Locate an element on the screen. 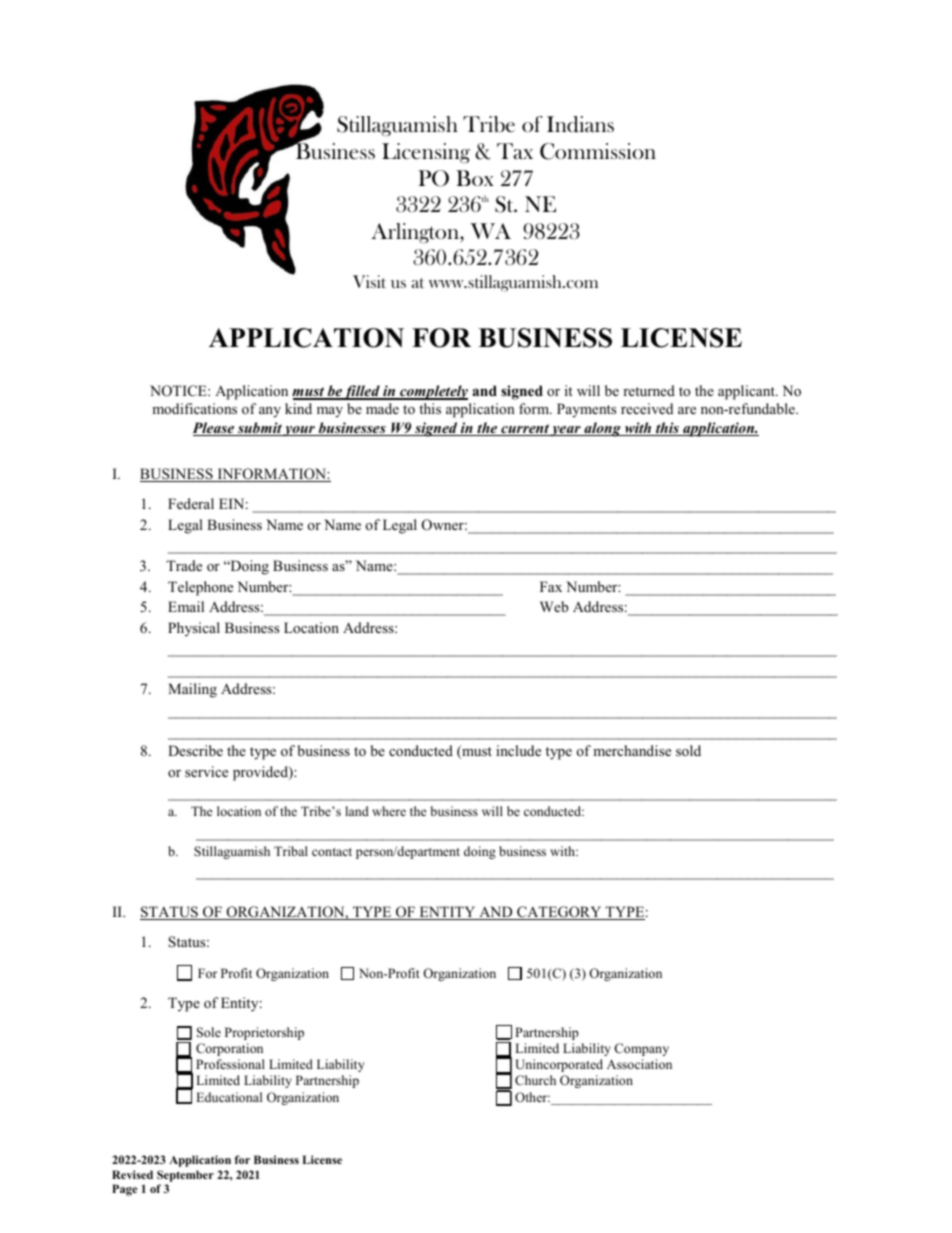 The image size is (952, 1233). Commission is located at coordinates (598, 151).
